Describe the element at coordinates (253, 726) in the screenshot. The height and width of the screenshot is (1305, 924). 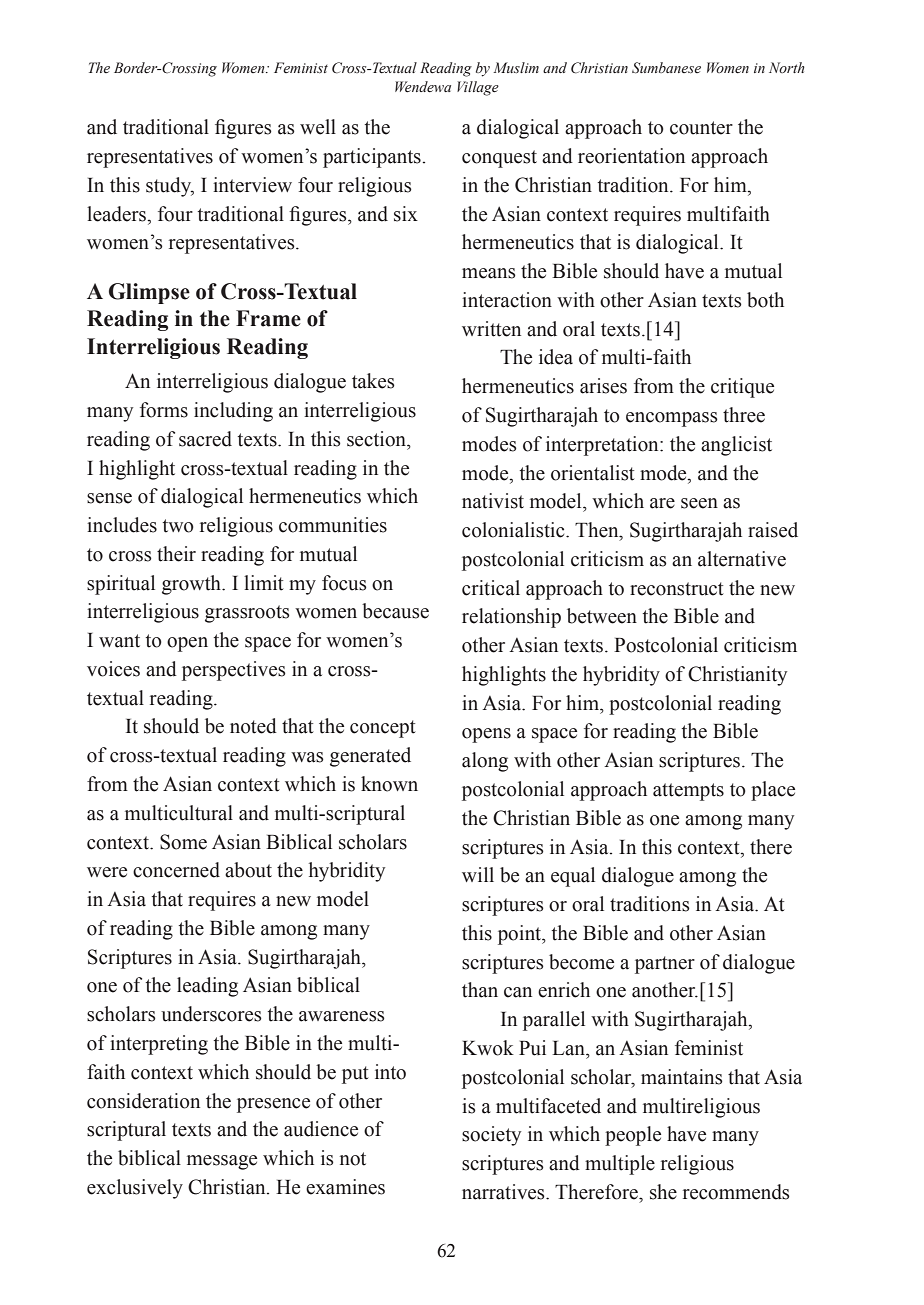
I see `noted` at that location.
